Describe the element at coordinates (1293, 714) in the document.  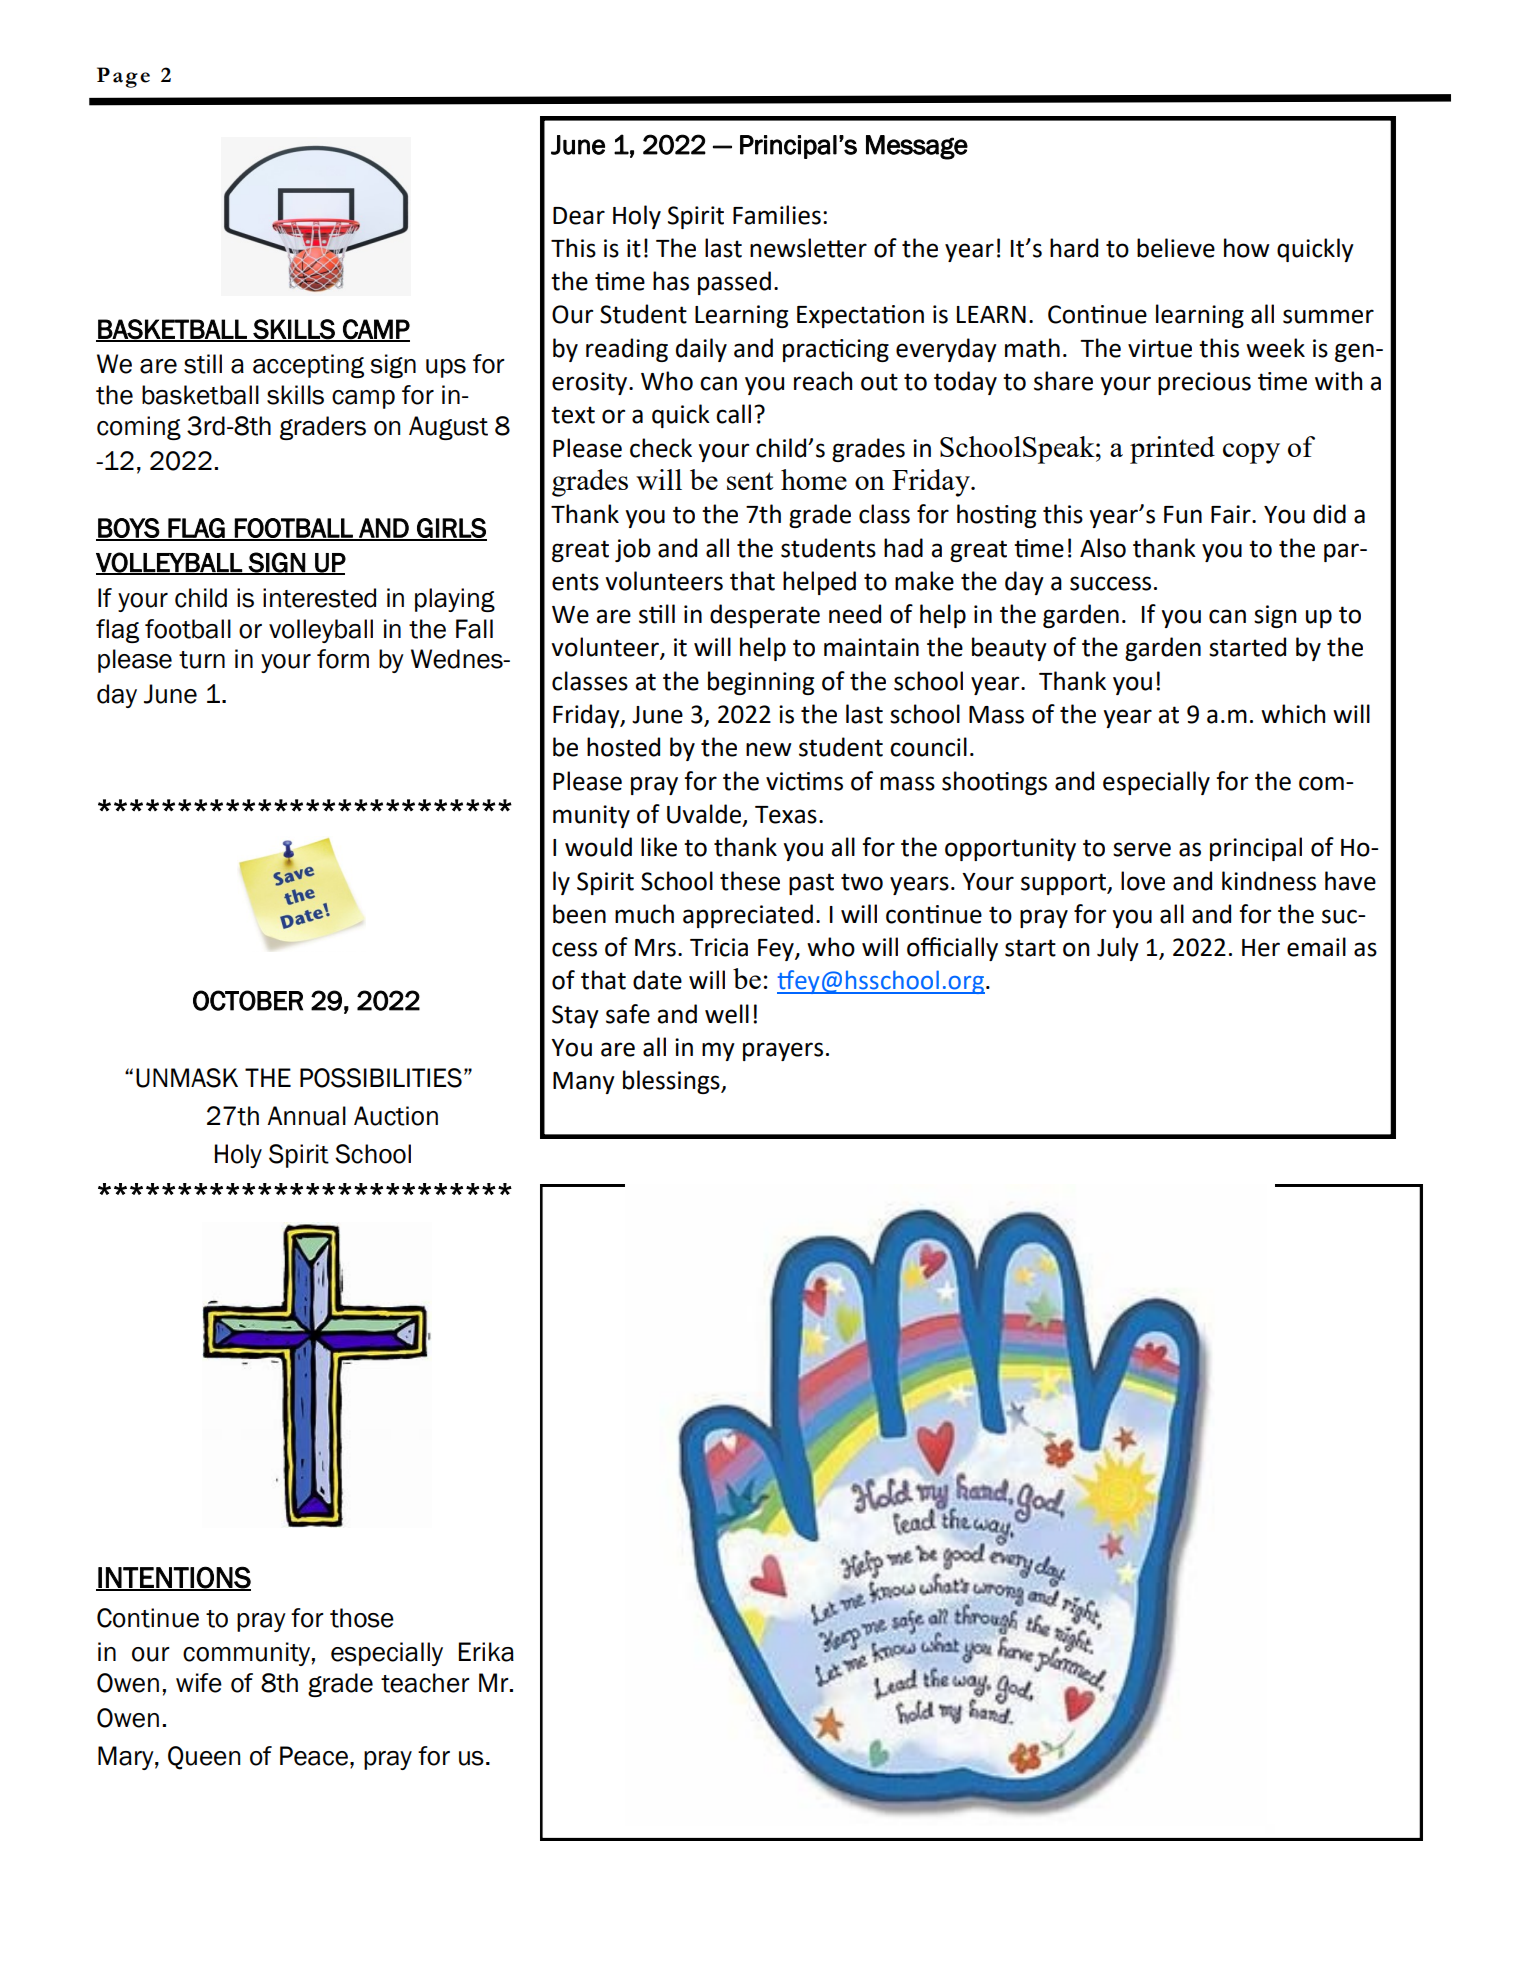
I see `which` at that location.
